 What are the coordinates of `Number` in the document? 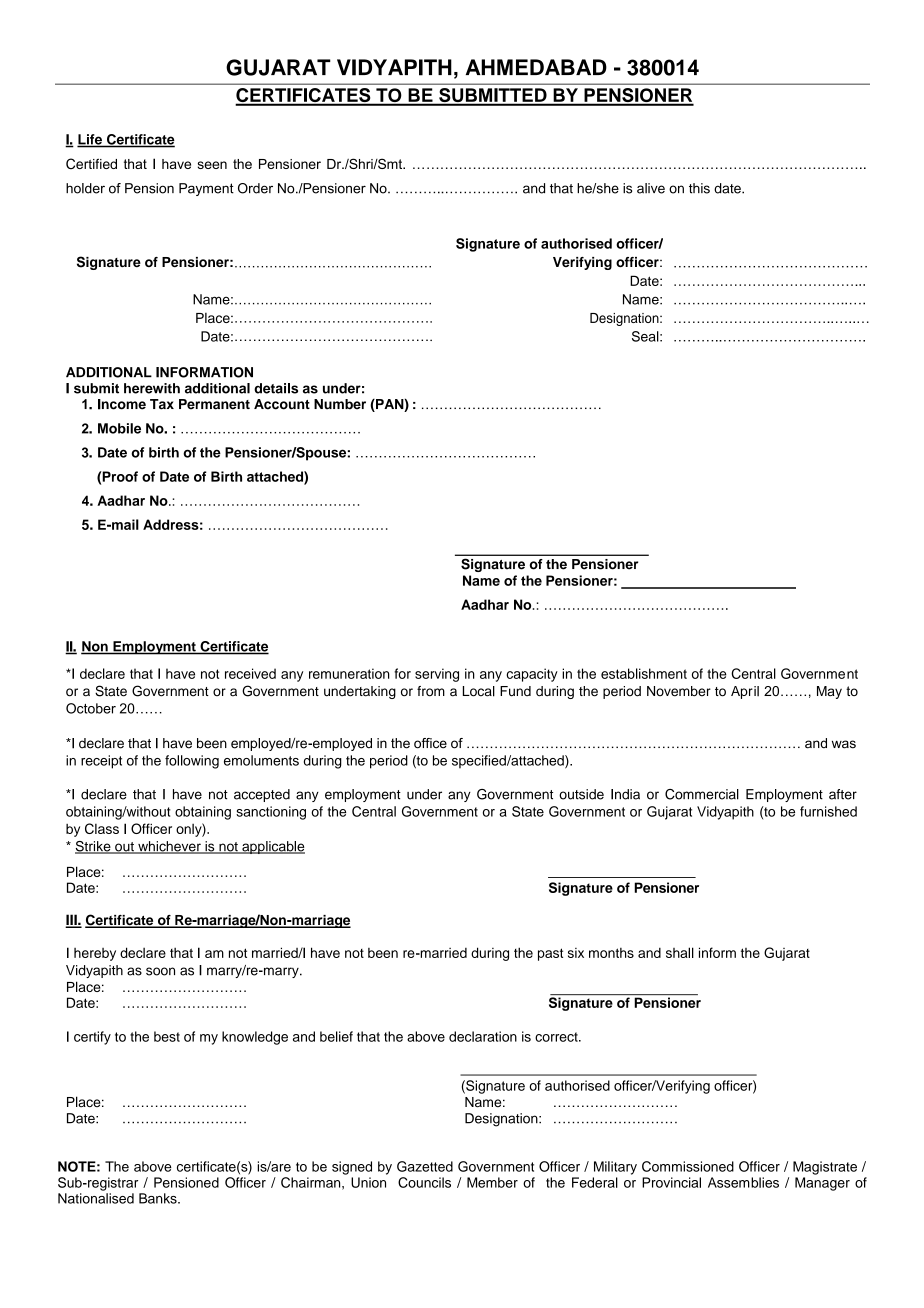 It's located at (340, 404).
